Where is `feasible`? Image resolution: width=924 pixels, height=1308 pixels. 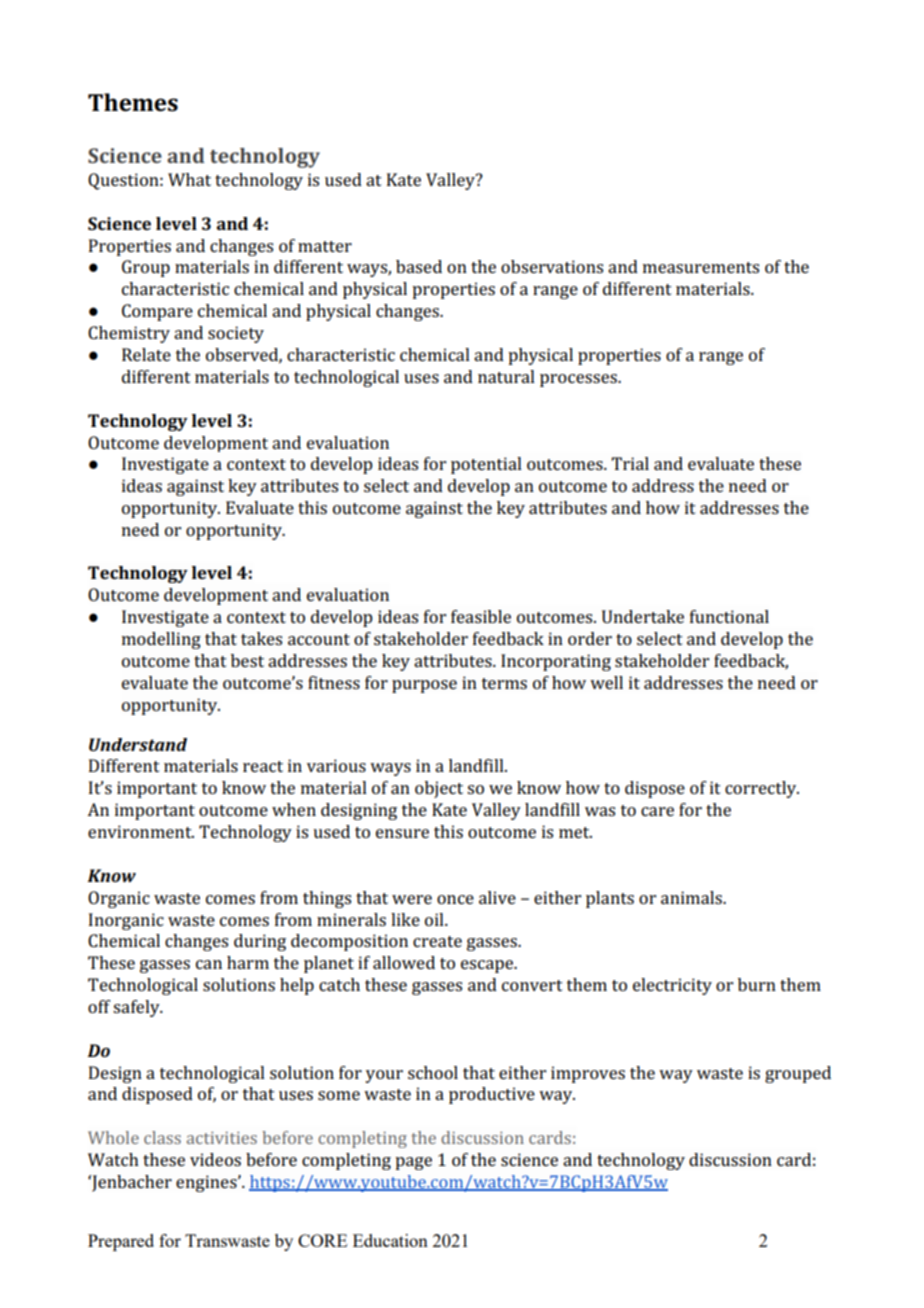
feasible is located at coordinates (481, 616).
